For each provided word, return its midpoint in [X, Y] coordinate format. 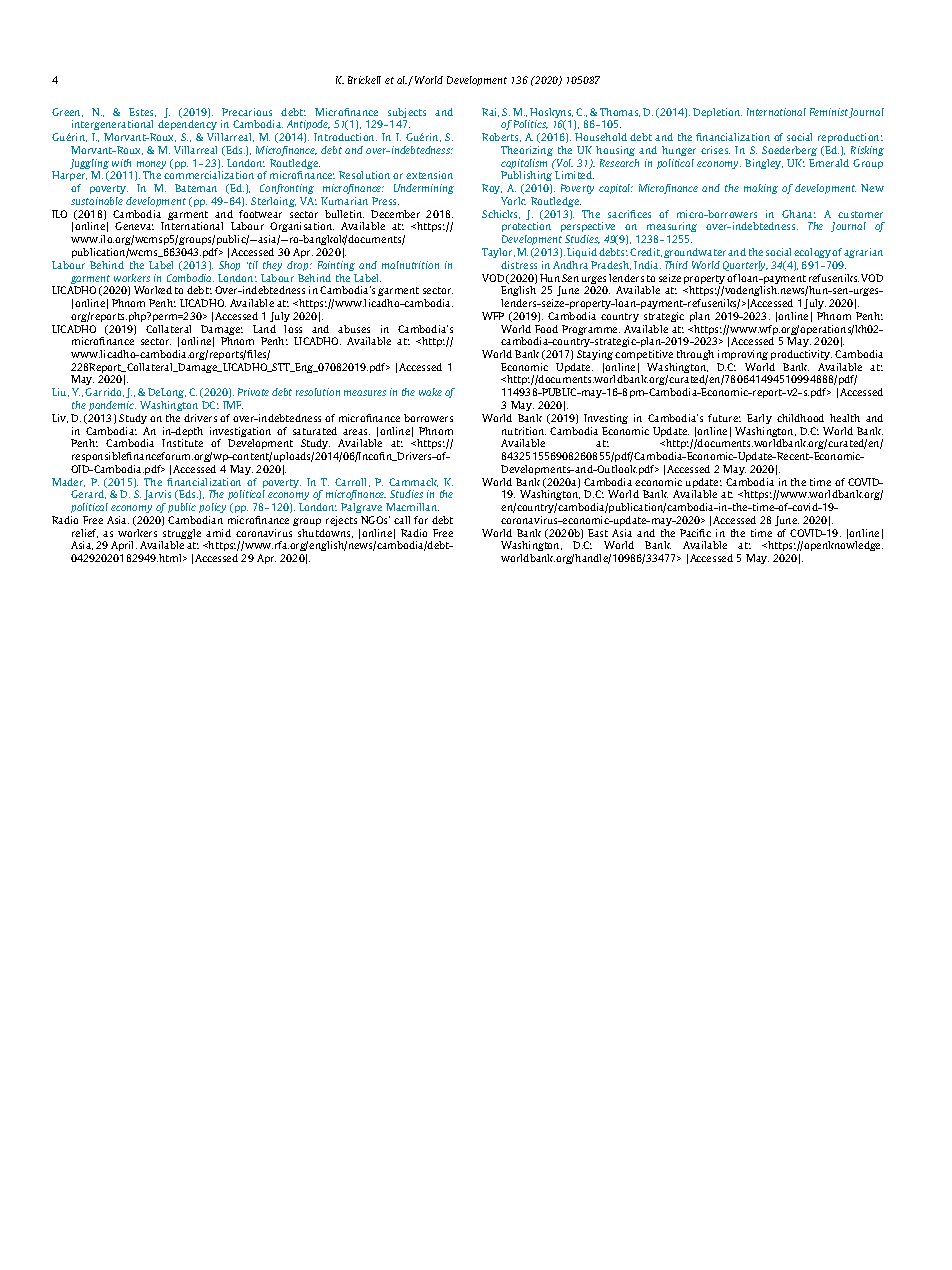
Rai [490, 112]
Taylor [498, 253]
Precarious [247, 112]
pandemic [112, 406]
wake [430, 392]
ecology [813, 253]
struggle [181, 535]
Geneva [134, 226]
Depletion [717, 113]
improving [743, 355]
